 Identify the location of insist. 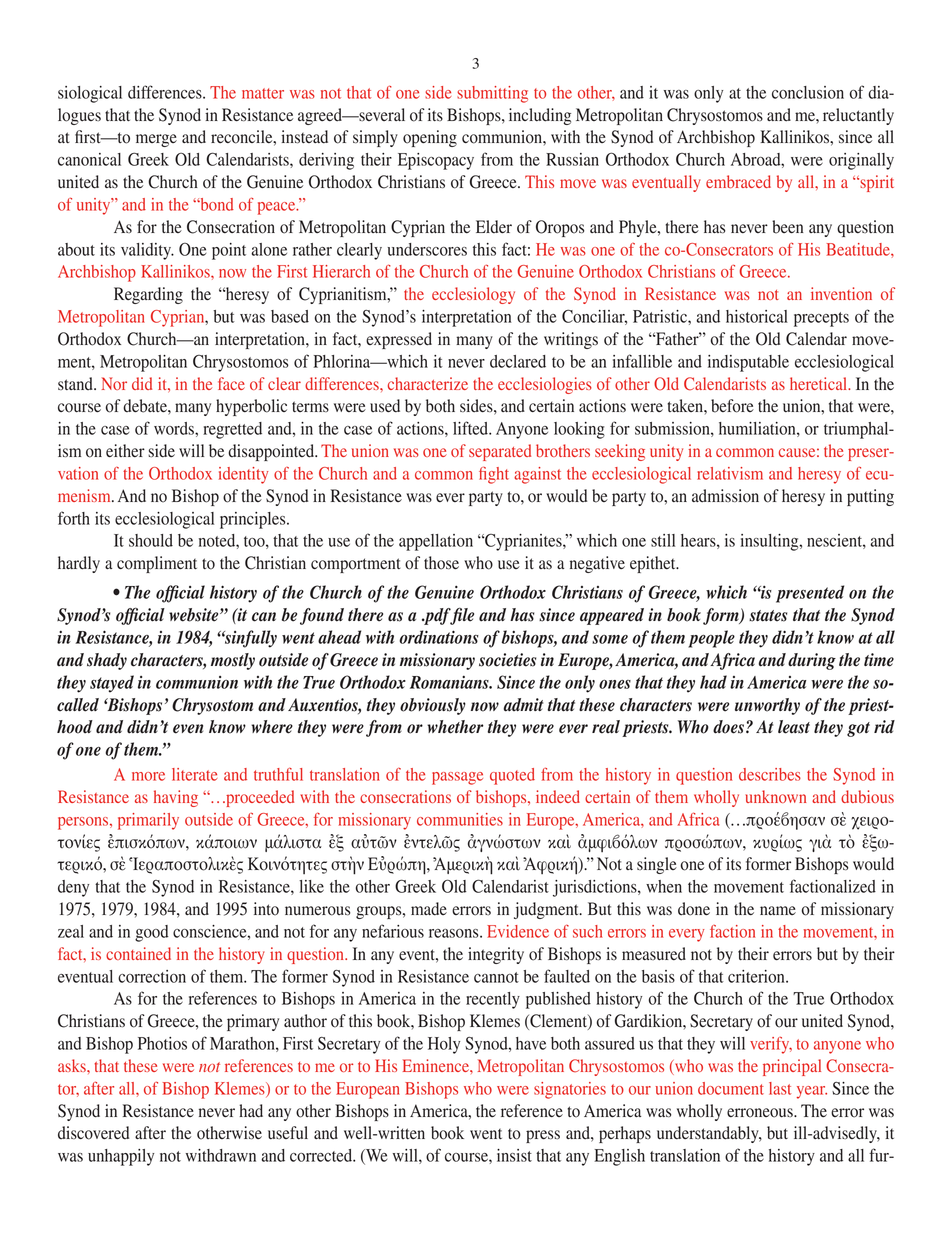
(514, 1155).
